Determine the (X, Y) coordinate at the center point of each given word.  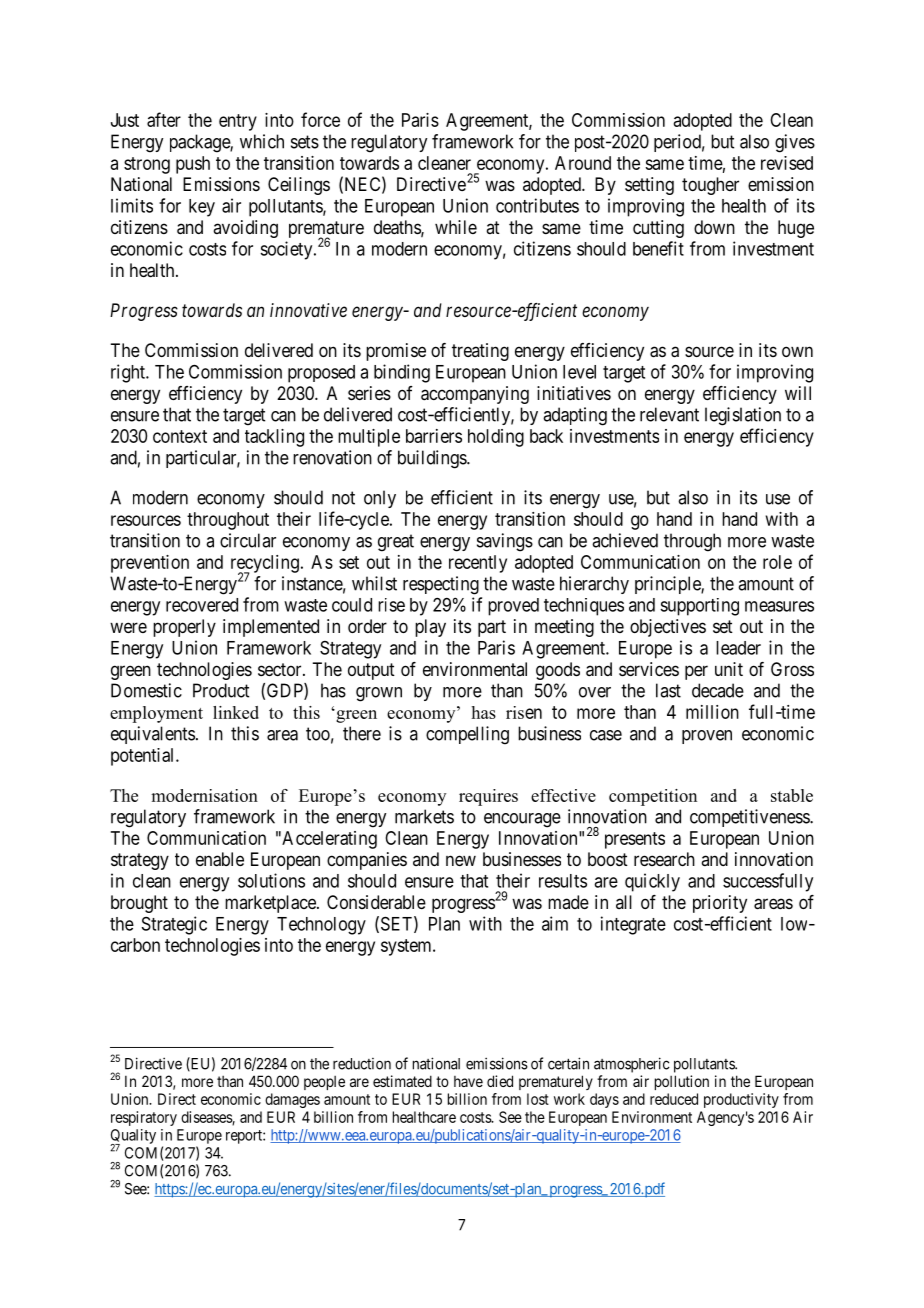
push (193, 165)
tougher (710, 186)
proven (707, 737)
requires (488, 797)
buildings (433, 459)
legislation (743, 416)
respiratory (144, 1118)
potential (144, 757)
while (456, 227)
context (180, 436)
